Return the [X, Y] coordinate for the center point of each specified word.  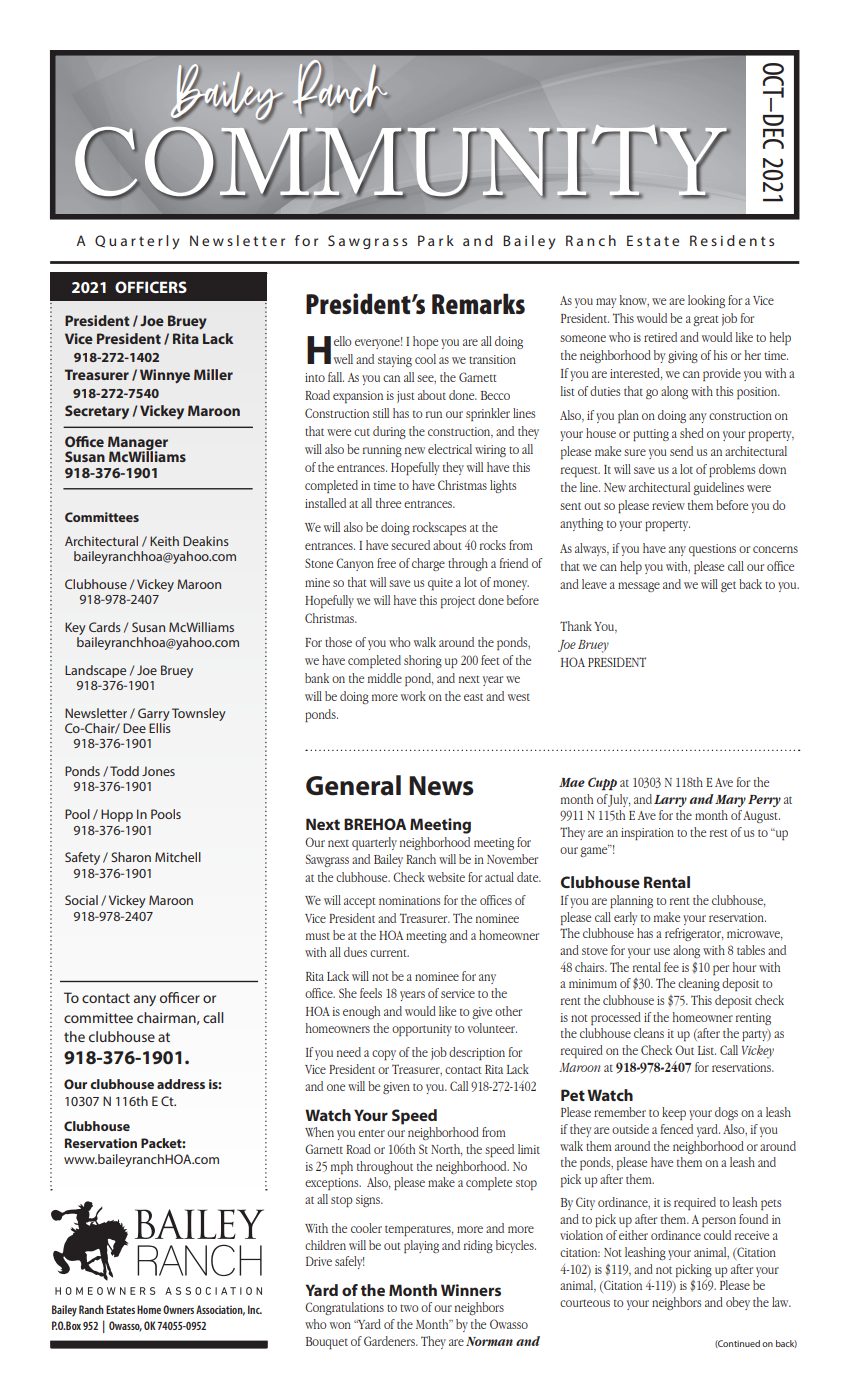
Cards [105, 627]
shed [692, 433]
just [406, 397]
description [477, 1054]
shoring [423, 661]
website [446, 877]
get [728, 586]
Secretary [97, 412]
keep [674, 1114]
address [181, 1084]
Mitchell [178, 857]
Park [436, 240]
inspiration [647, 834]
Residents [732, 240]
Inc [255, 1309]
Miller [213, 374]
